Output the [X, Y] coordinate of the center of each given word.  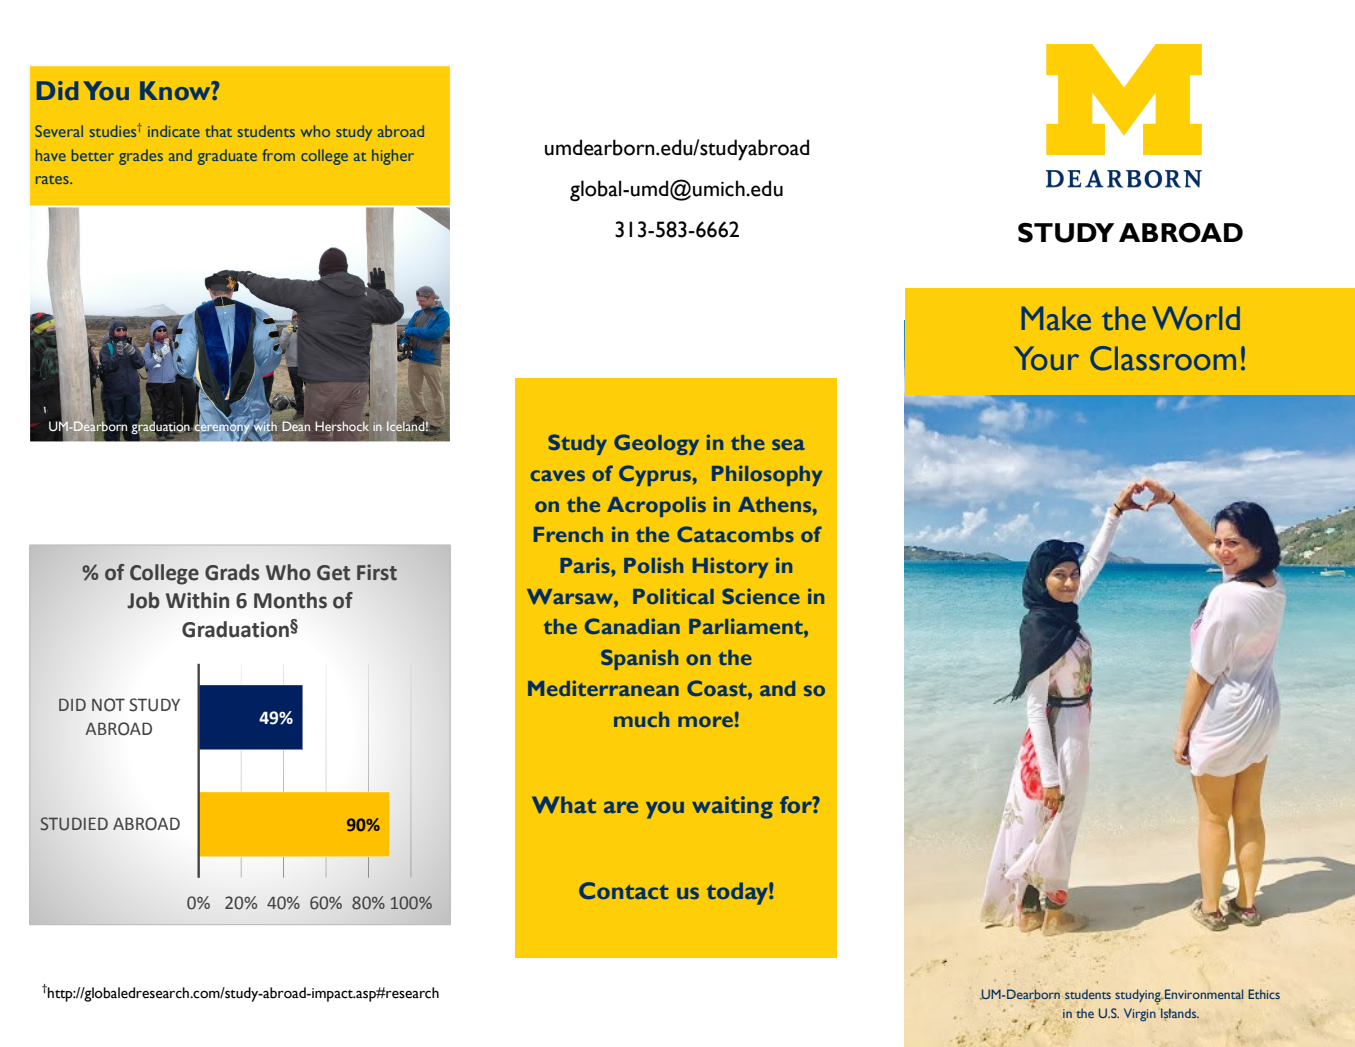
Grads [232, 572]
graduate [227, 157]
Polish [653, 565]
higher [393, 157]
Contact [623, 890]
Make [1056, 318]
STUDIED [74, 824]
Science [761, 596]
